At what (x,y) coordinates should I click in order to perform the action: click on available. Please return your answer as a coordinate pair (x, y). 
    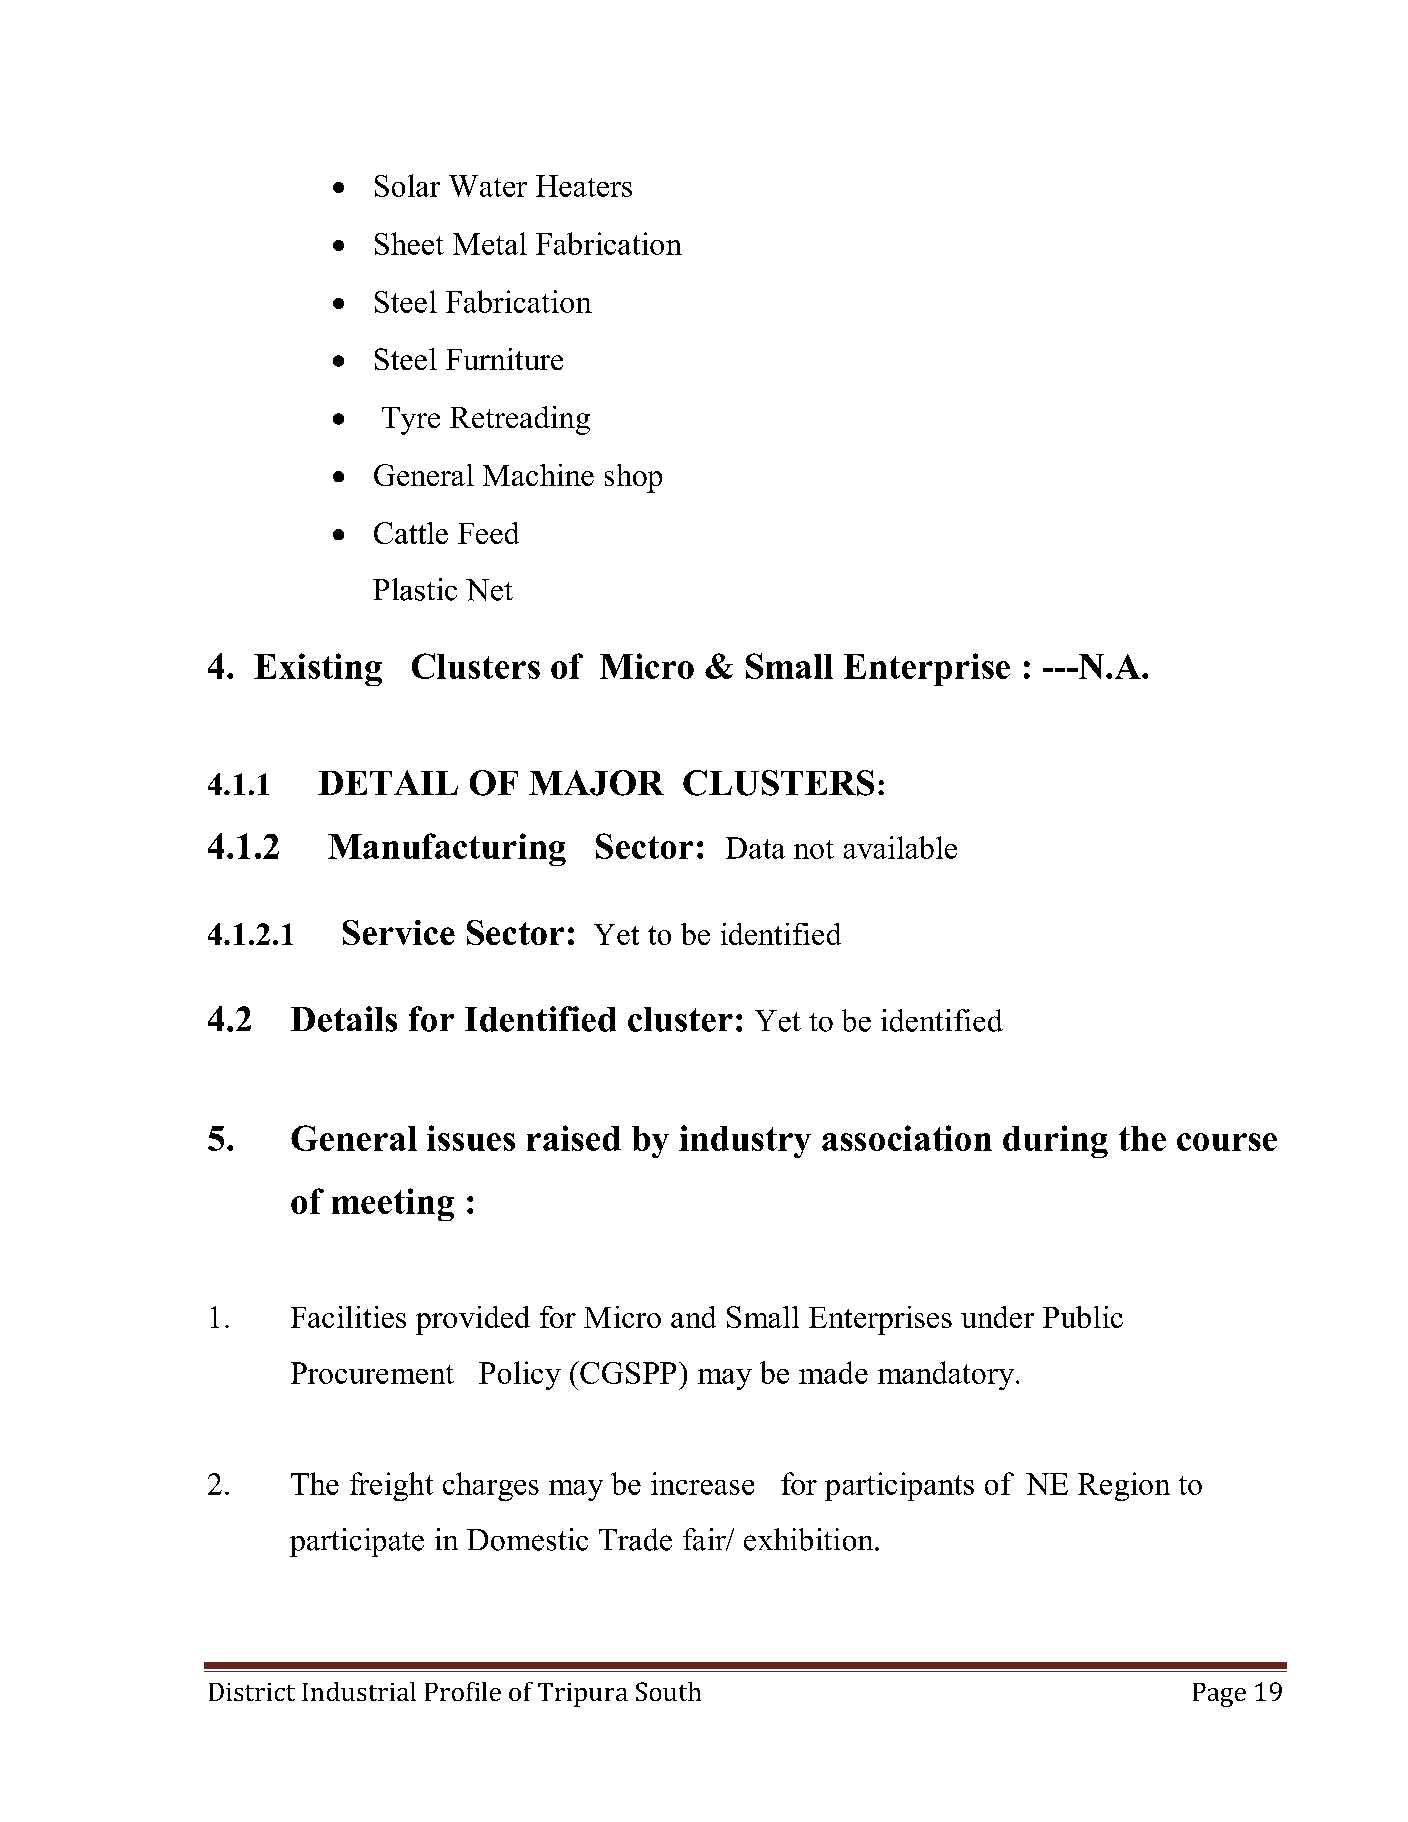
    Looking at the image, I should click on (900, 847).
